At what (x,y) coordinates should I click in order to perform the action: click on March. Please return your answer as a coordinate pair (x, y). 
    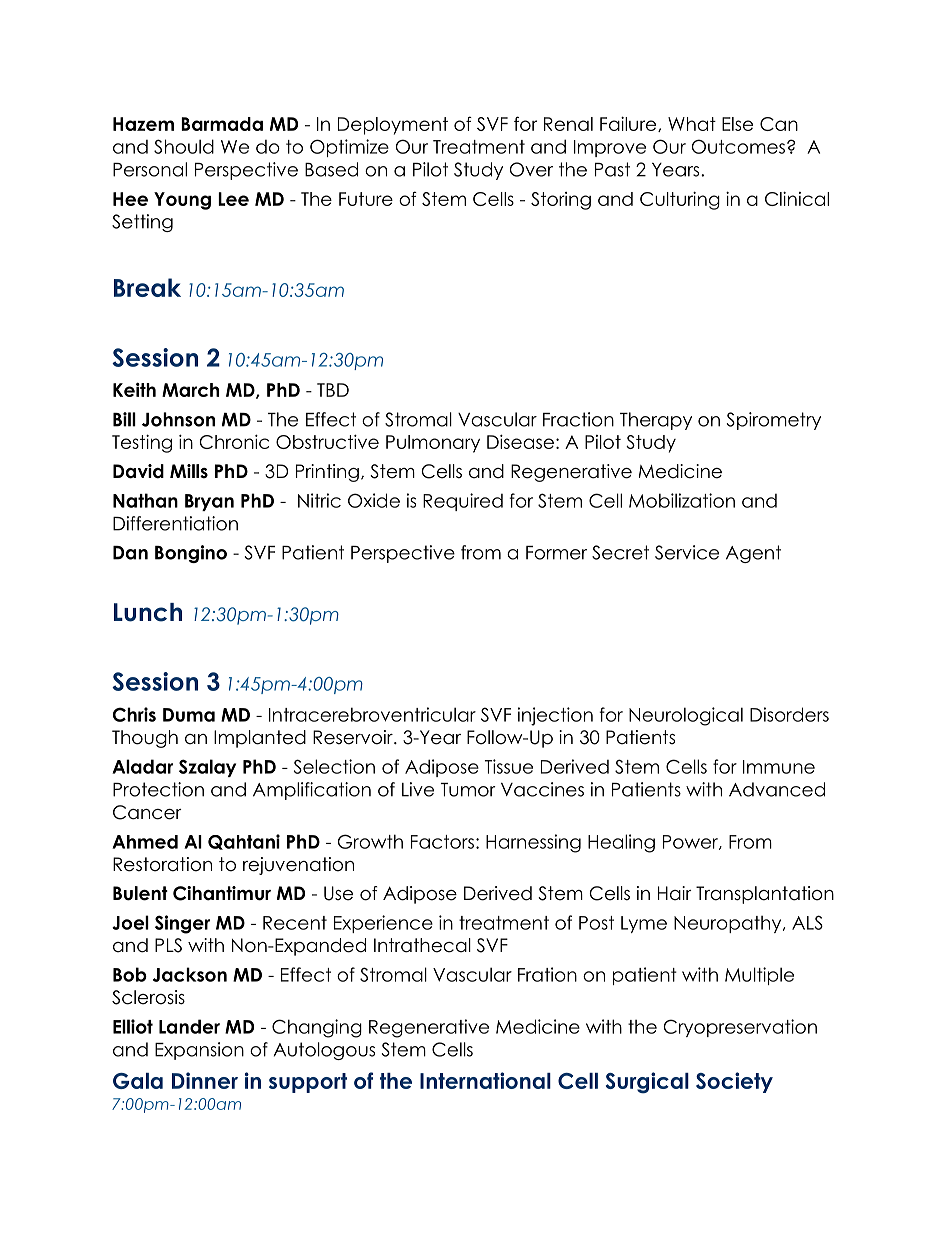
    Looking at the image, I should click on (190, 390).
